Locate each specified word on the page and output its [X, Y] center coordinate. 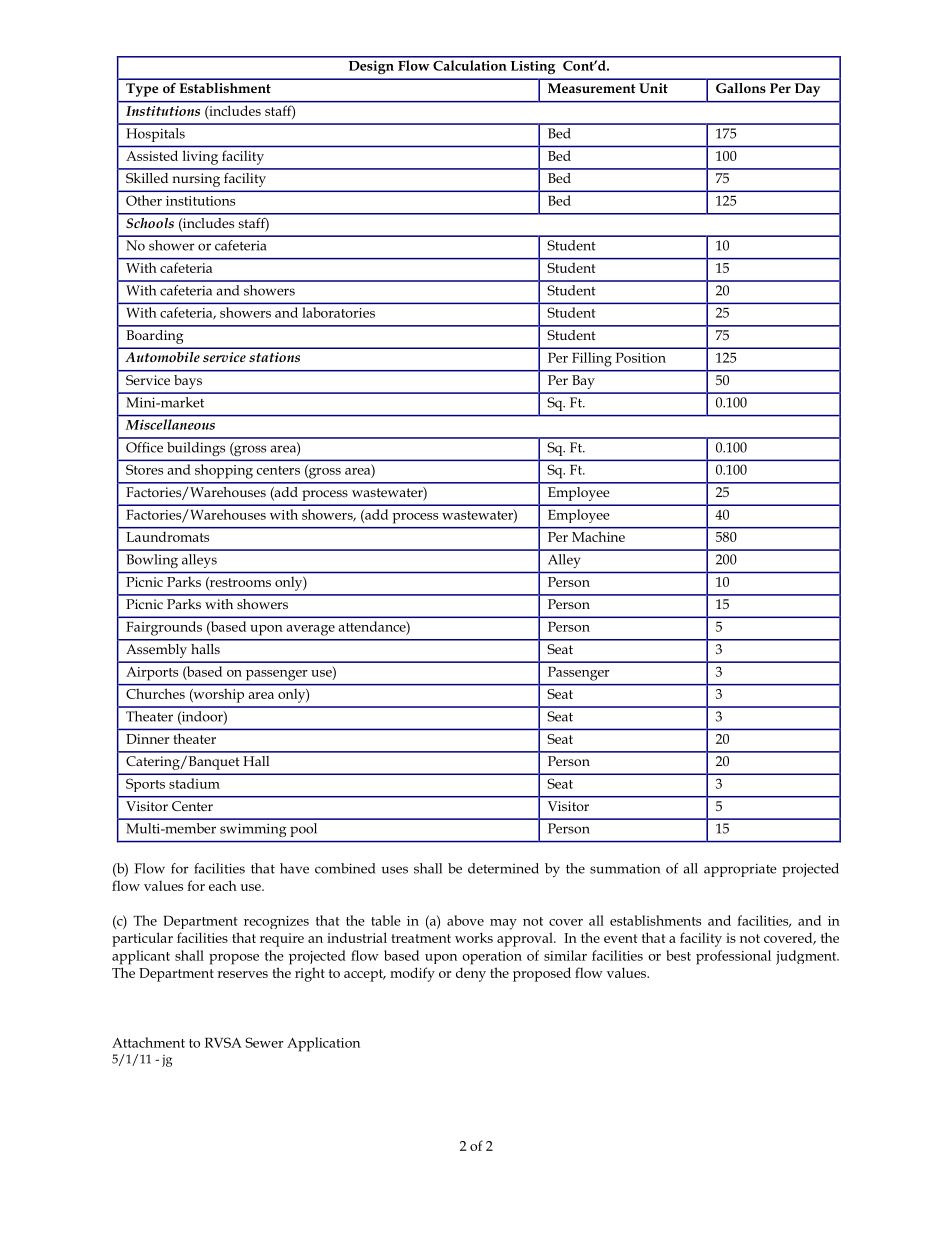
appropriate [740, 870]
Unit [653, 88]
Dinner [147, 739]
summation [625, 868]
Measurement [592, 88]
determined [503, 868]
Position [641, 357]
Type [142, 90]
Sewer [264, 1042]
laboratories [338, 312]
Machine [598, 537]
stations [274, 357]
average [311, 630]
